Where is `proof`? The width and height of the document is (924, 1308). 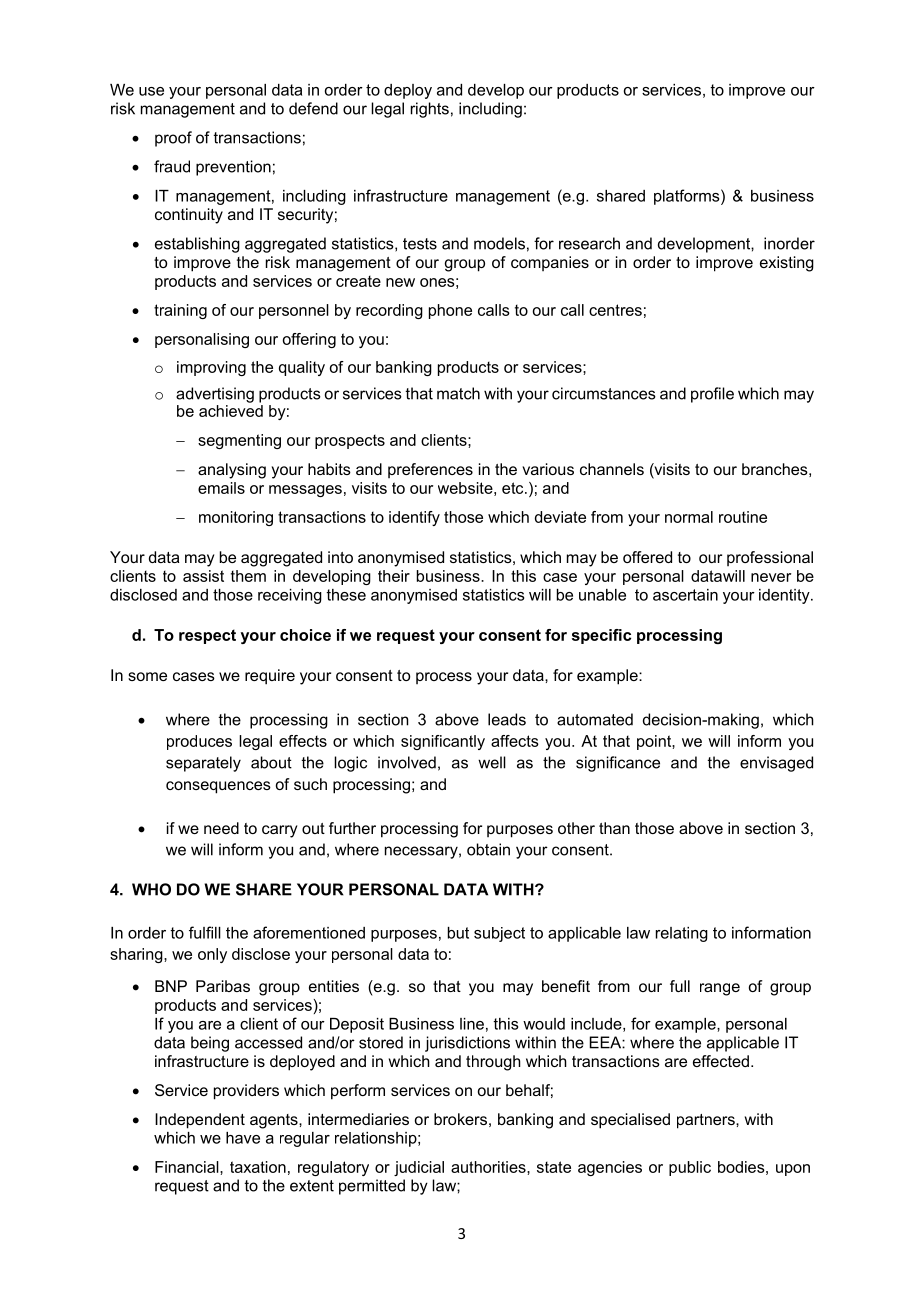 proof is located at coordinates (173, 139).
